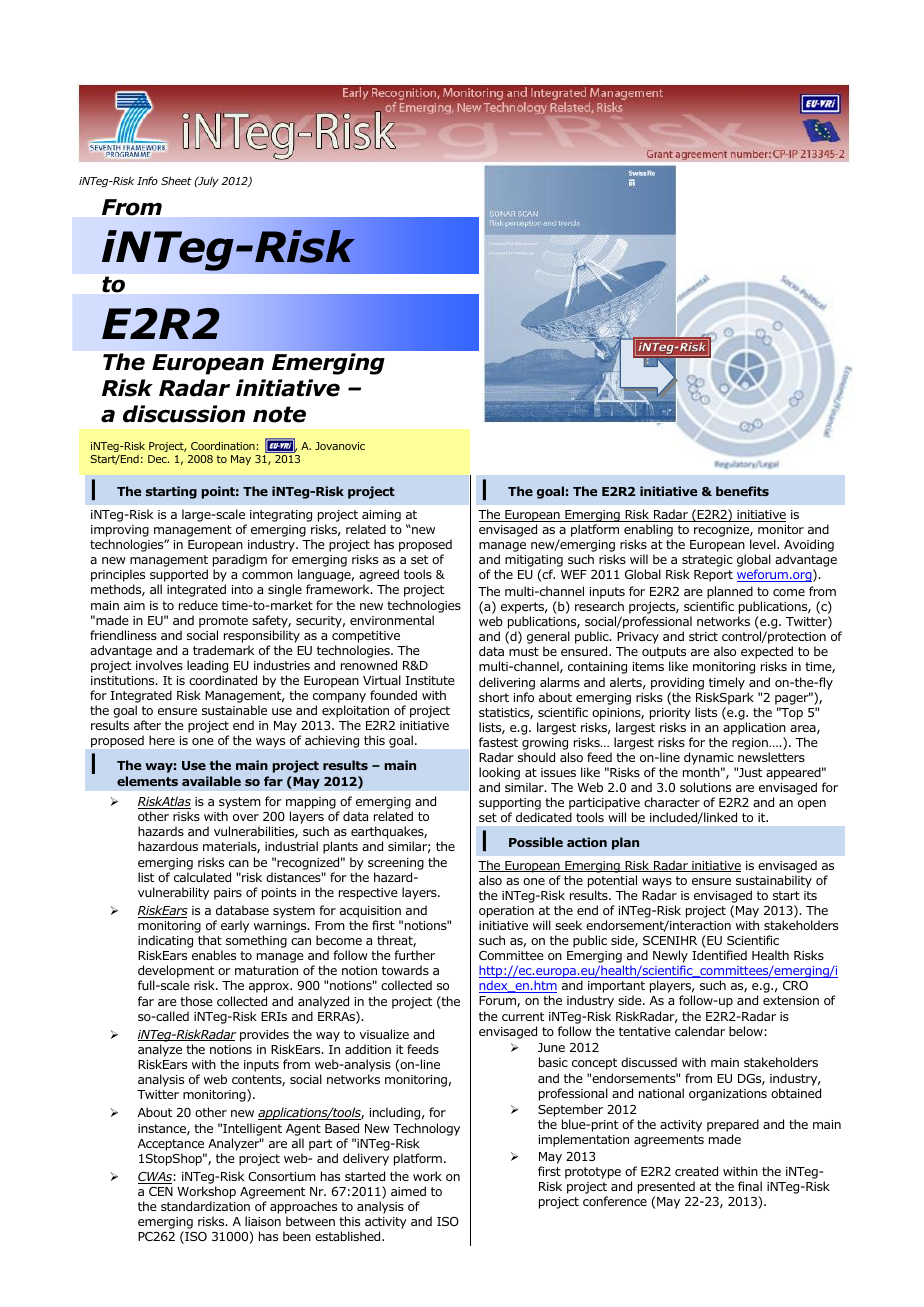 This document has height=1307, width=924. I want to click on Sheet, so click(176, 180).
